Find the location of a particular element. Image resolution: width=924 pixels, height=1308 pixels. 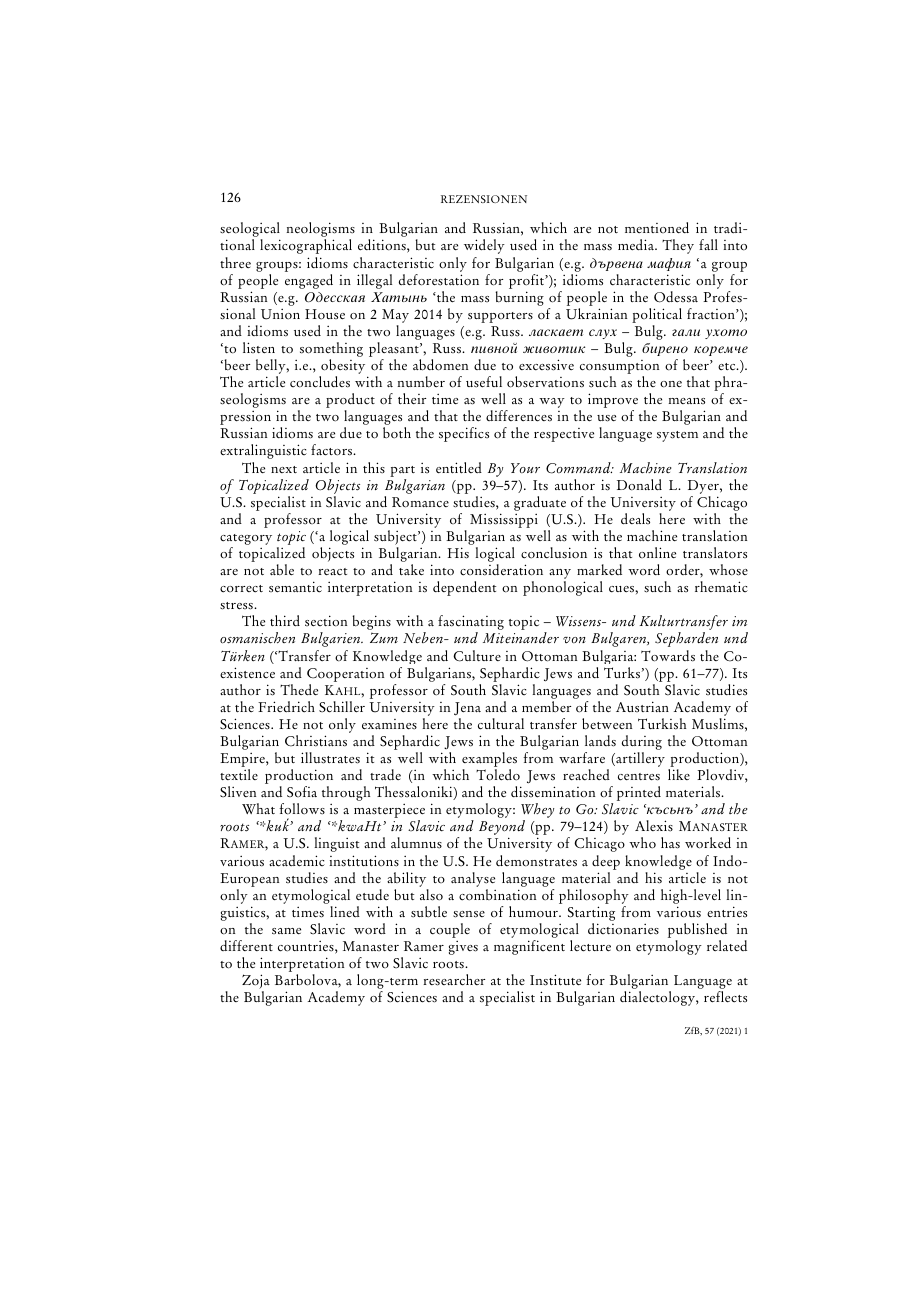

published is located at coordinates (697, 932).
